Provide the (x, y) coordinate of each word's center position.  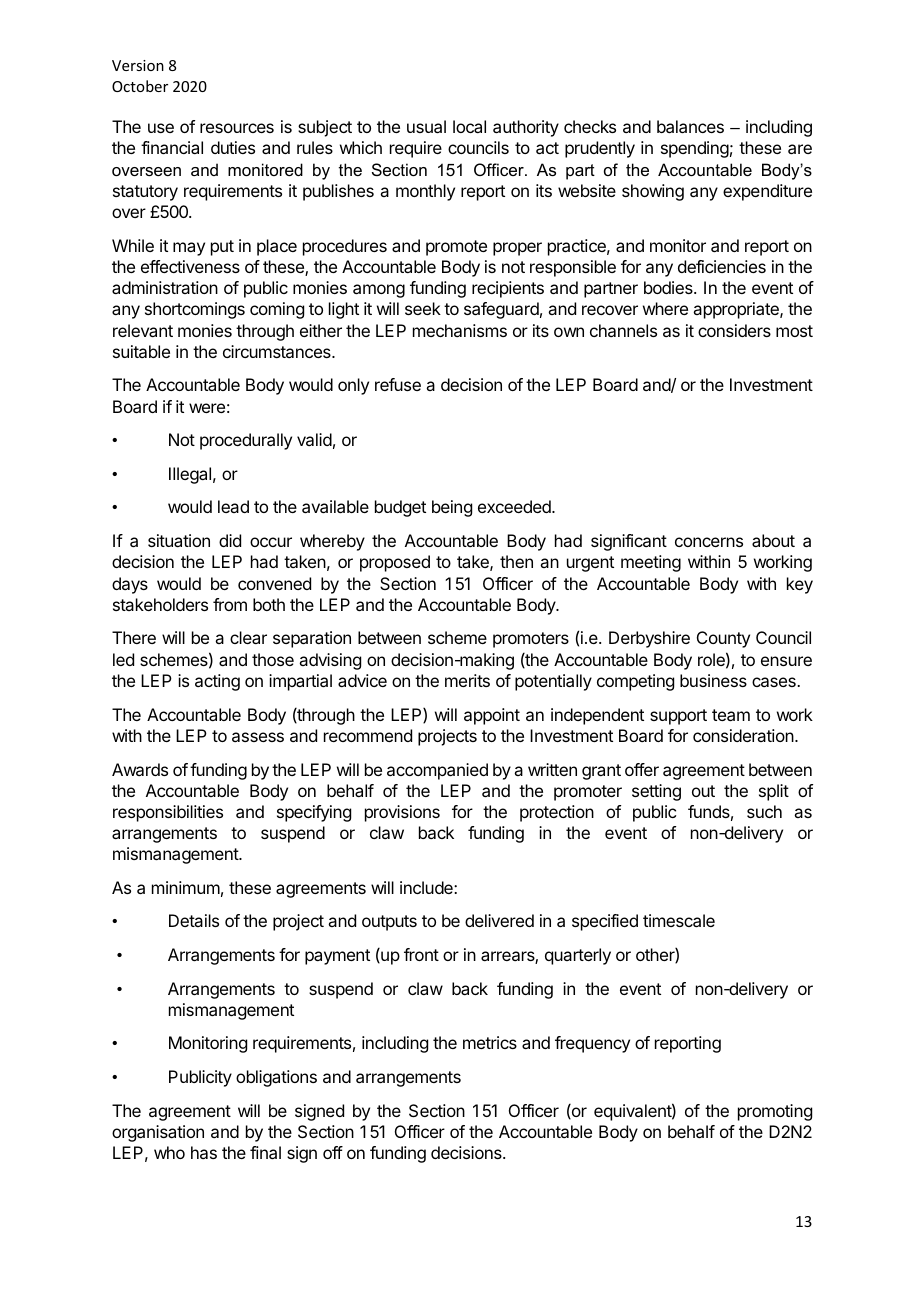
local (469, 126)
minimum (186, 887)
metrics (490, 1042)
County (723, 639)
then (516, 561)
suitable (141, 351)
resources (237, 128)
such (764, 811)
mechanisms (460, 330)
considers (734, 330)
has (204, 1152)
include (427, 887)
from (230, 604)
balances (690, 126)
